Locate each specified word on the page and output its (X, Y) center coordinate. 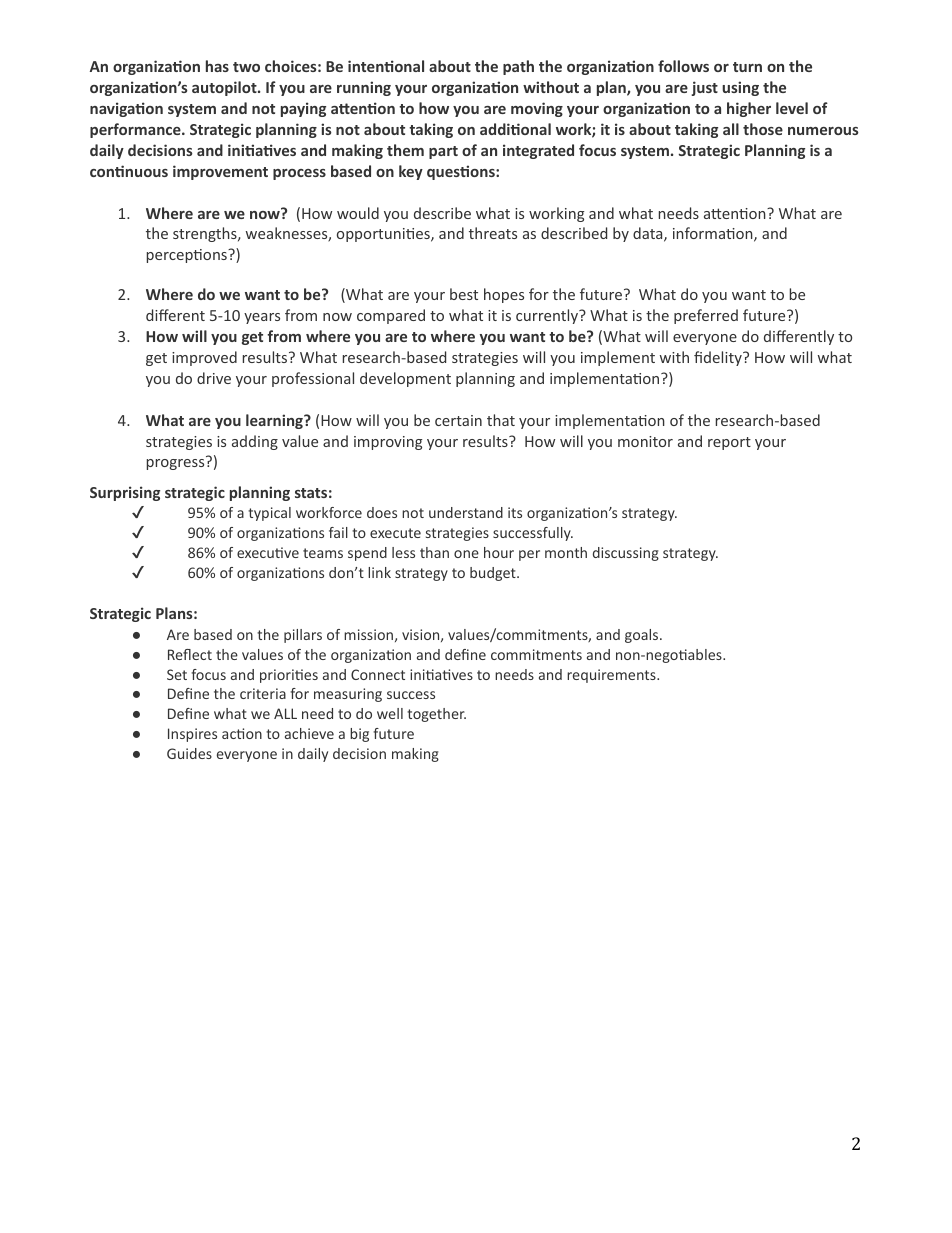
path (518, 67)
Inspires (192, 735)
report (729, 443)
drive (214, 378)
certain (458, 420)
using (740, 88)
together (436, 715)
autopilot (225, 88)
